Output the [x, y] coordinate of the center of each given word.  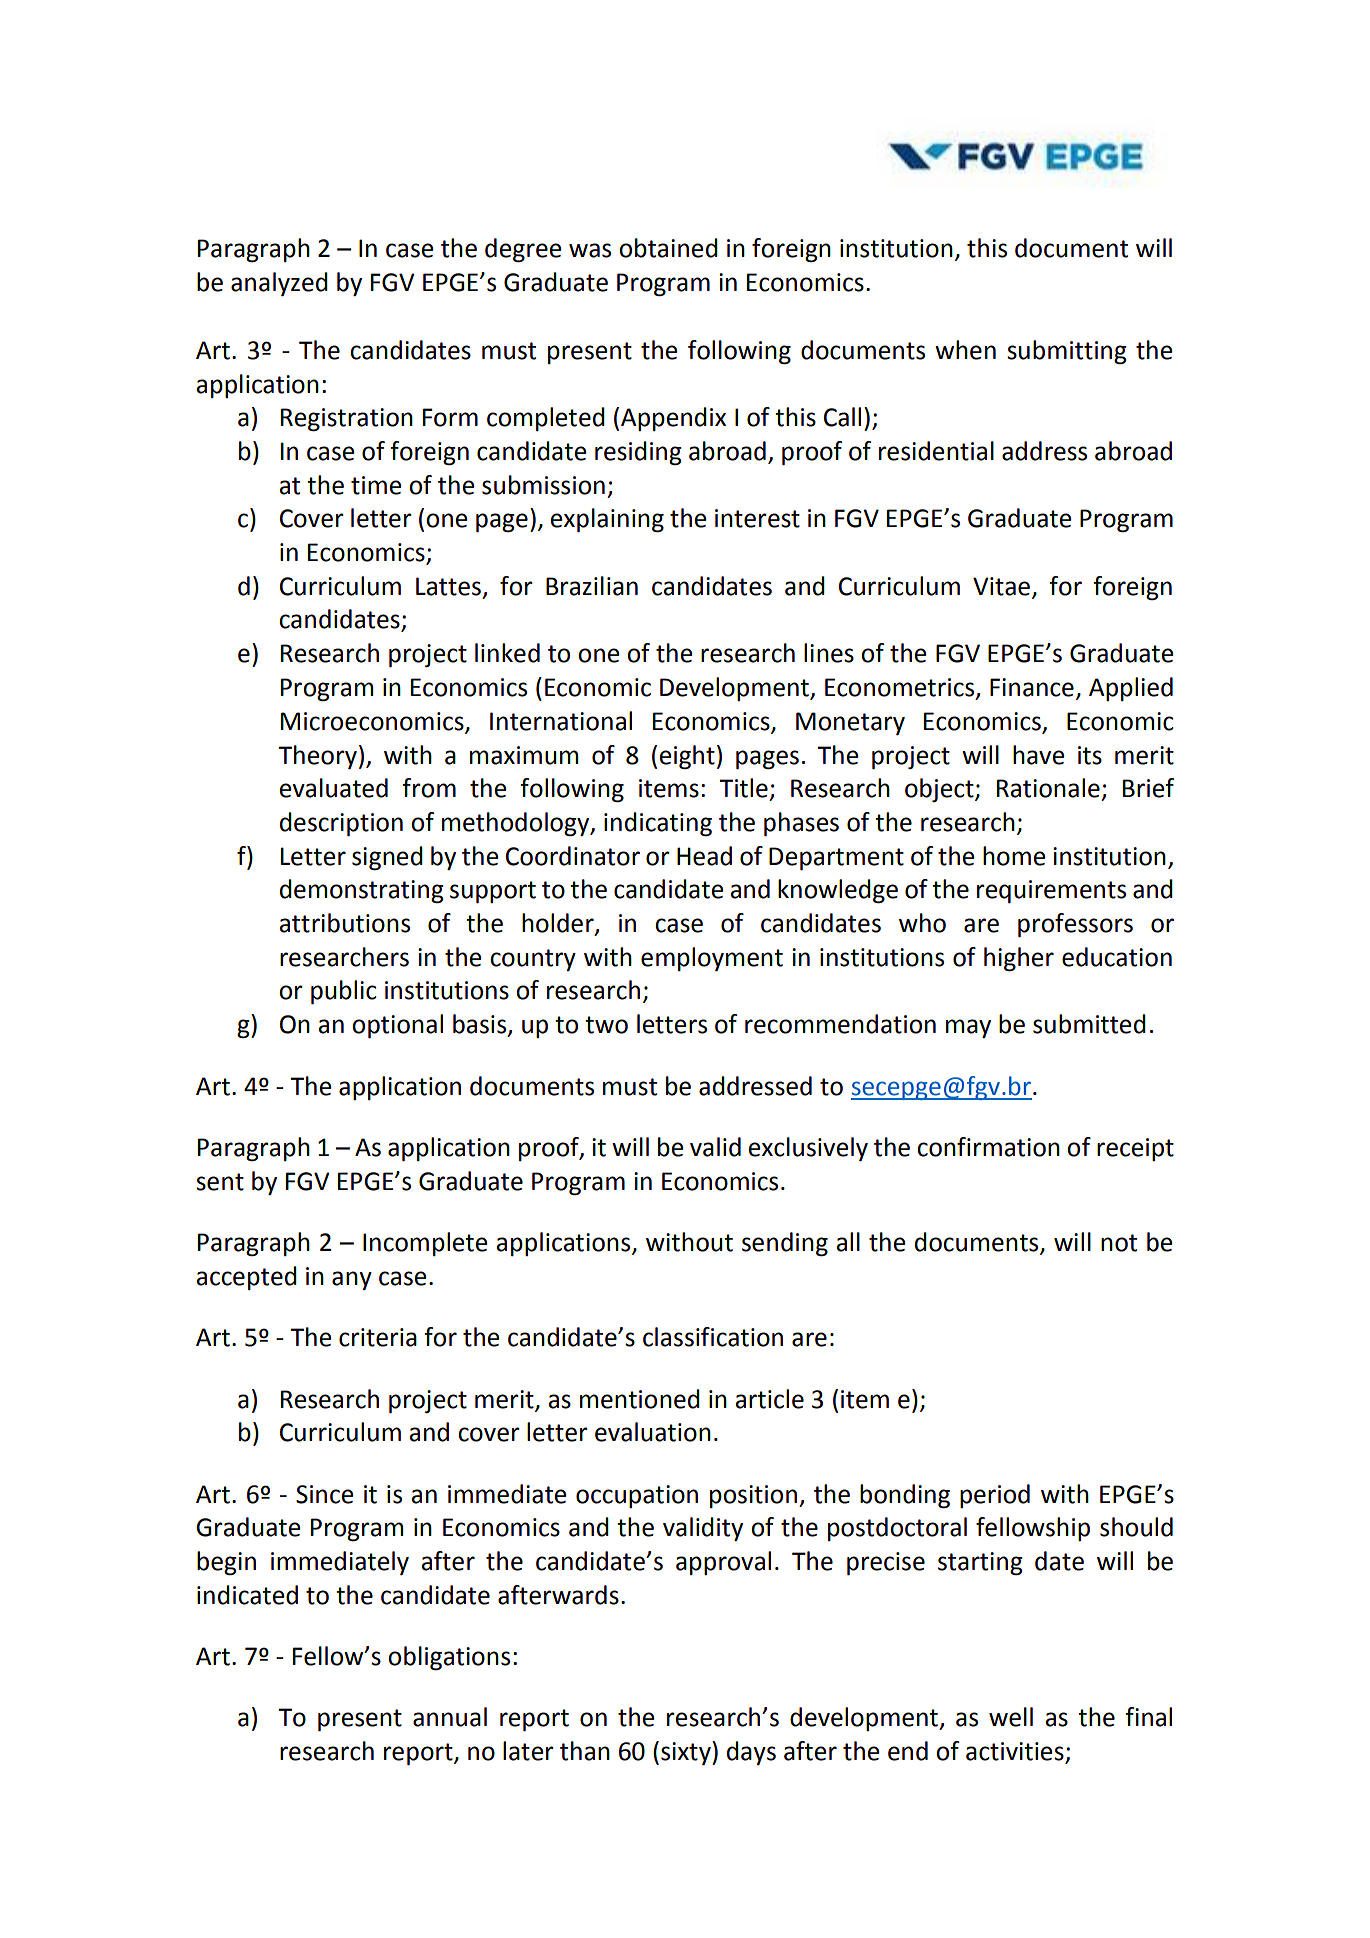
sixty [687, 1753]
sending [785, 1244]
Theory [317, 757]
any [352, 1280]
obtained [668, 248]
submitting [1067, 352]
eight [687, 757]
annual [450, 1717]
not [1119, 1243]
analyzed [279, 284]
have [1039, 755]
